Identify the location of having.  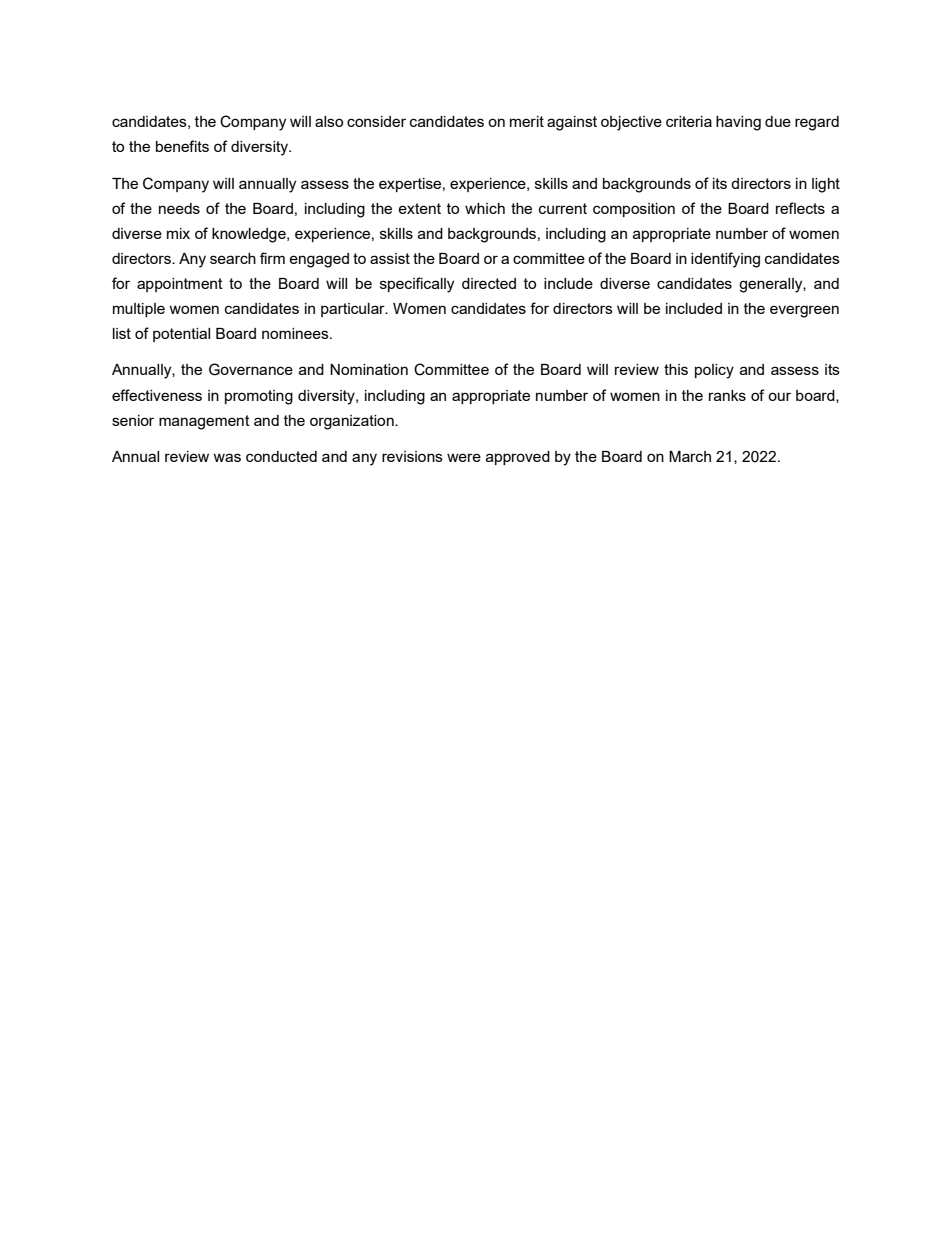
(738, 123).
